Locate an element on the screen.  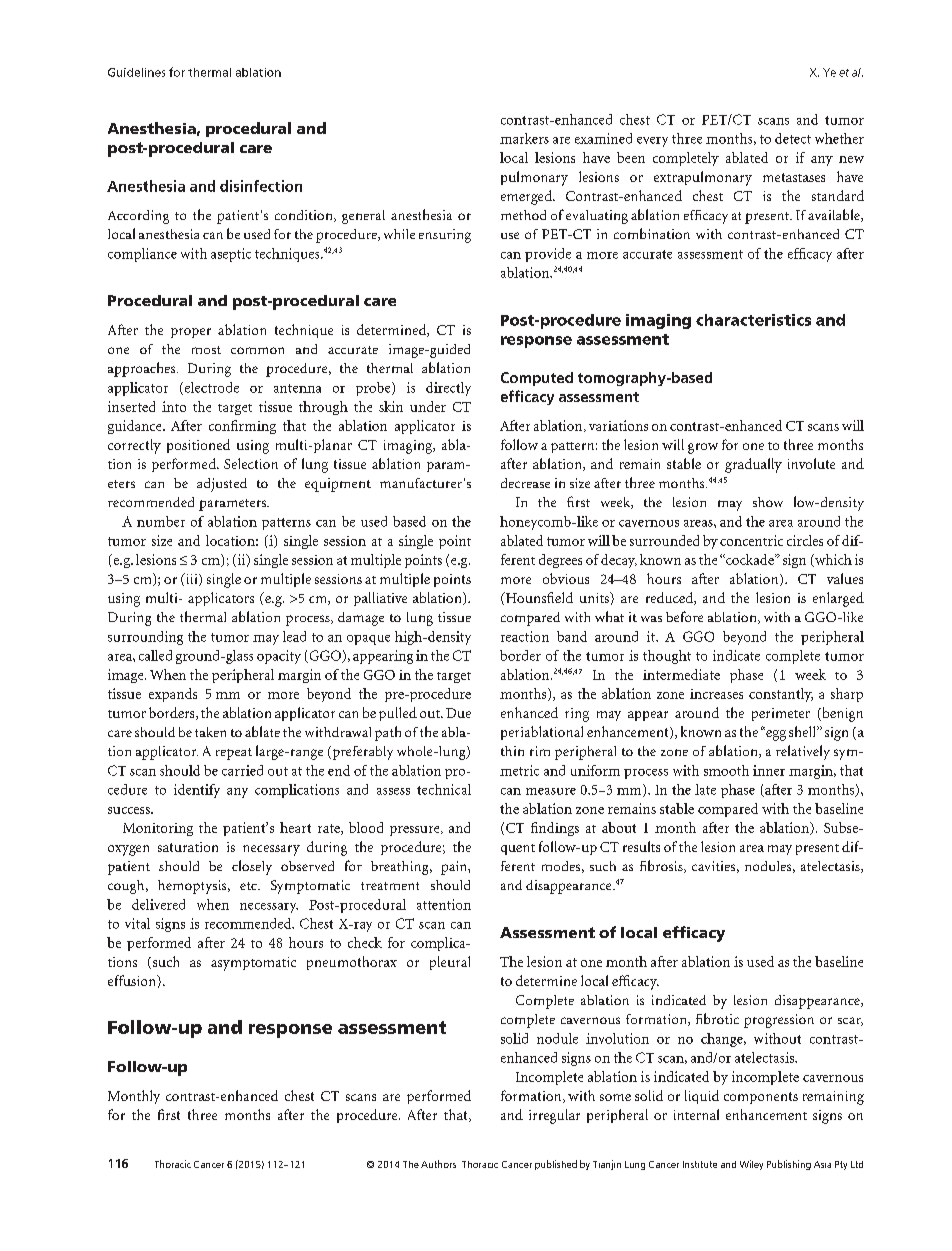
decrease is located at coordinates (525, 483).
